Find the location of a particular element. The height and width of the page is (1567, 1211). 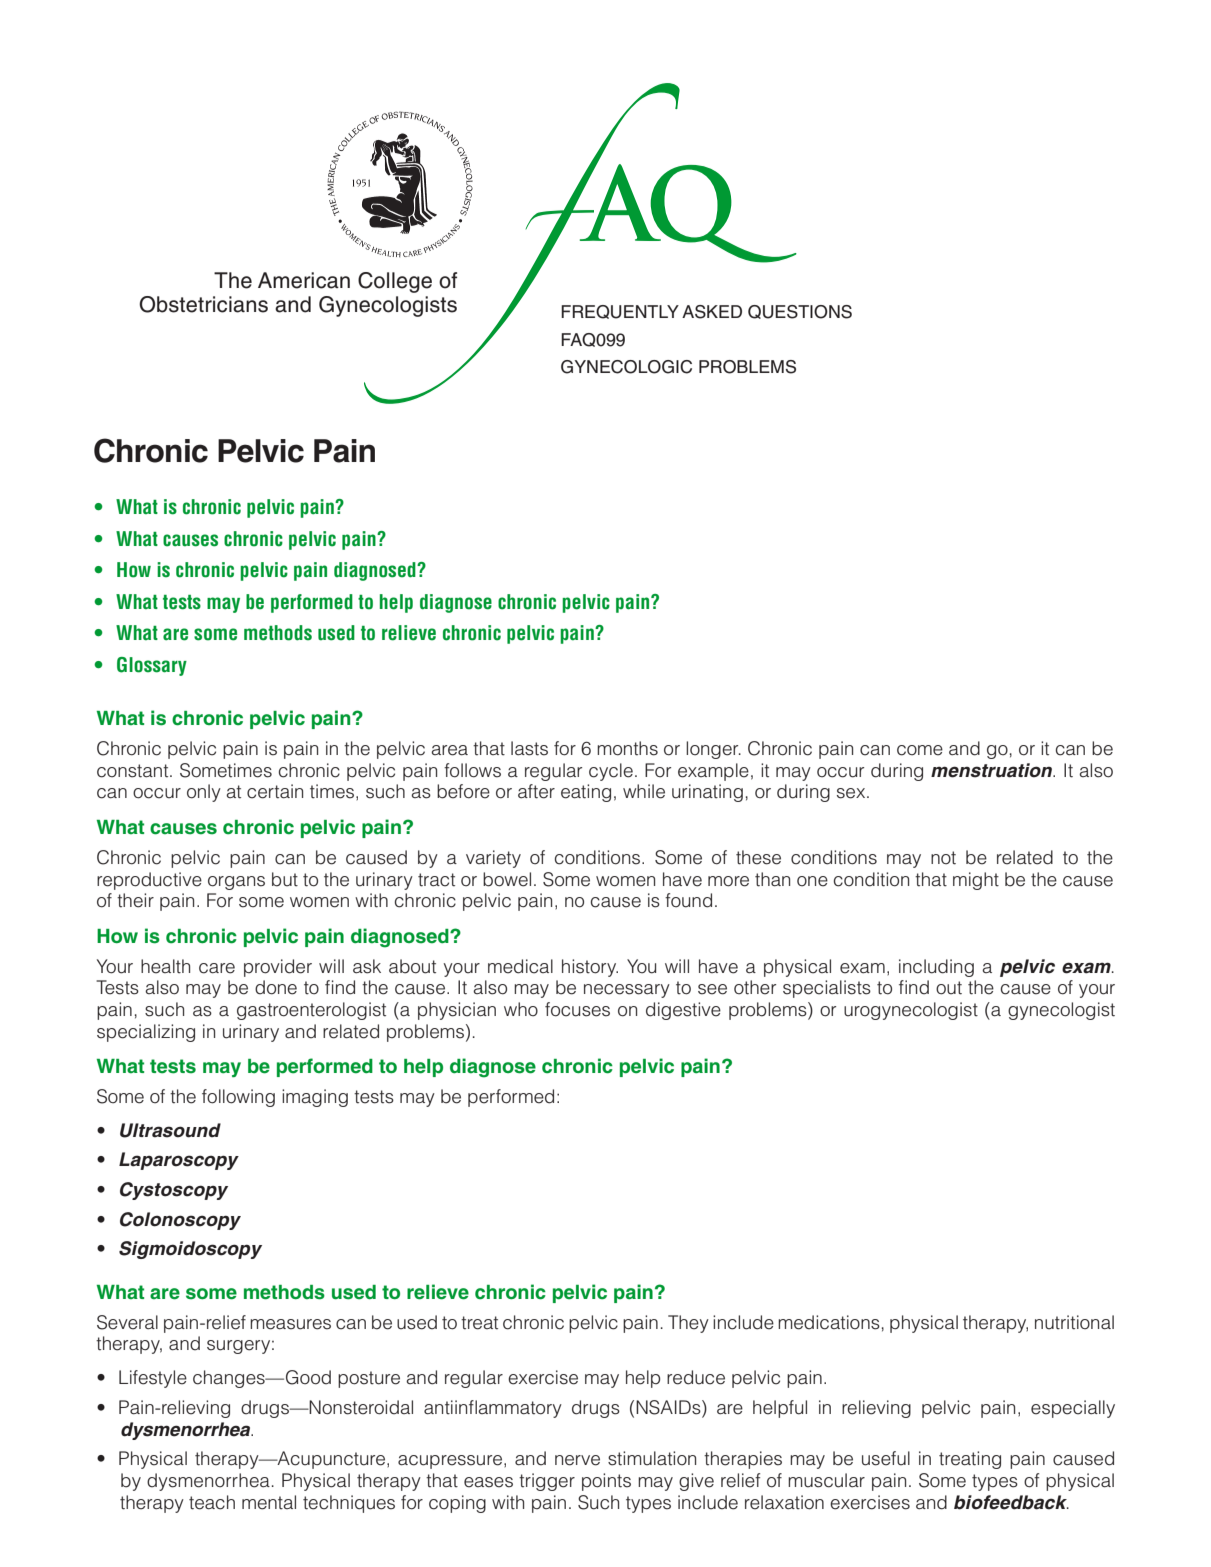

come is located at coordinates (920, 750).
